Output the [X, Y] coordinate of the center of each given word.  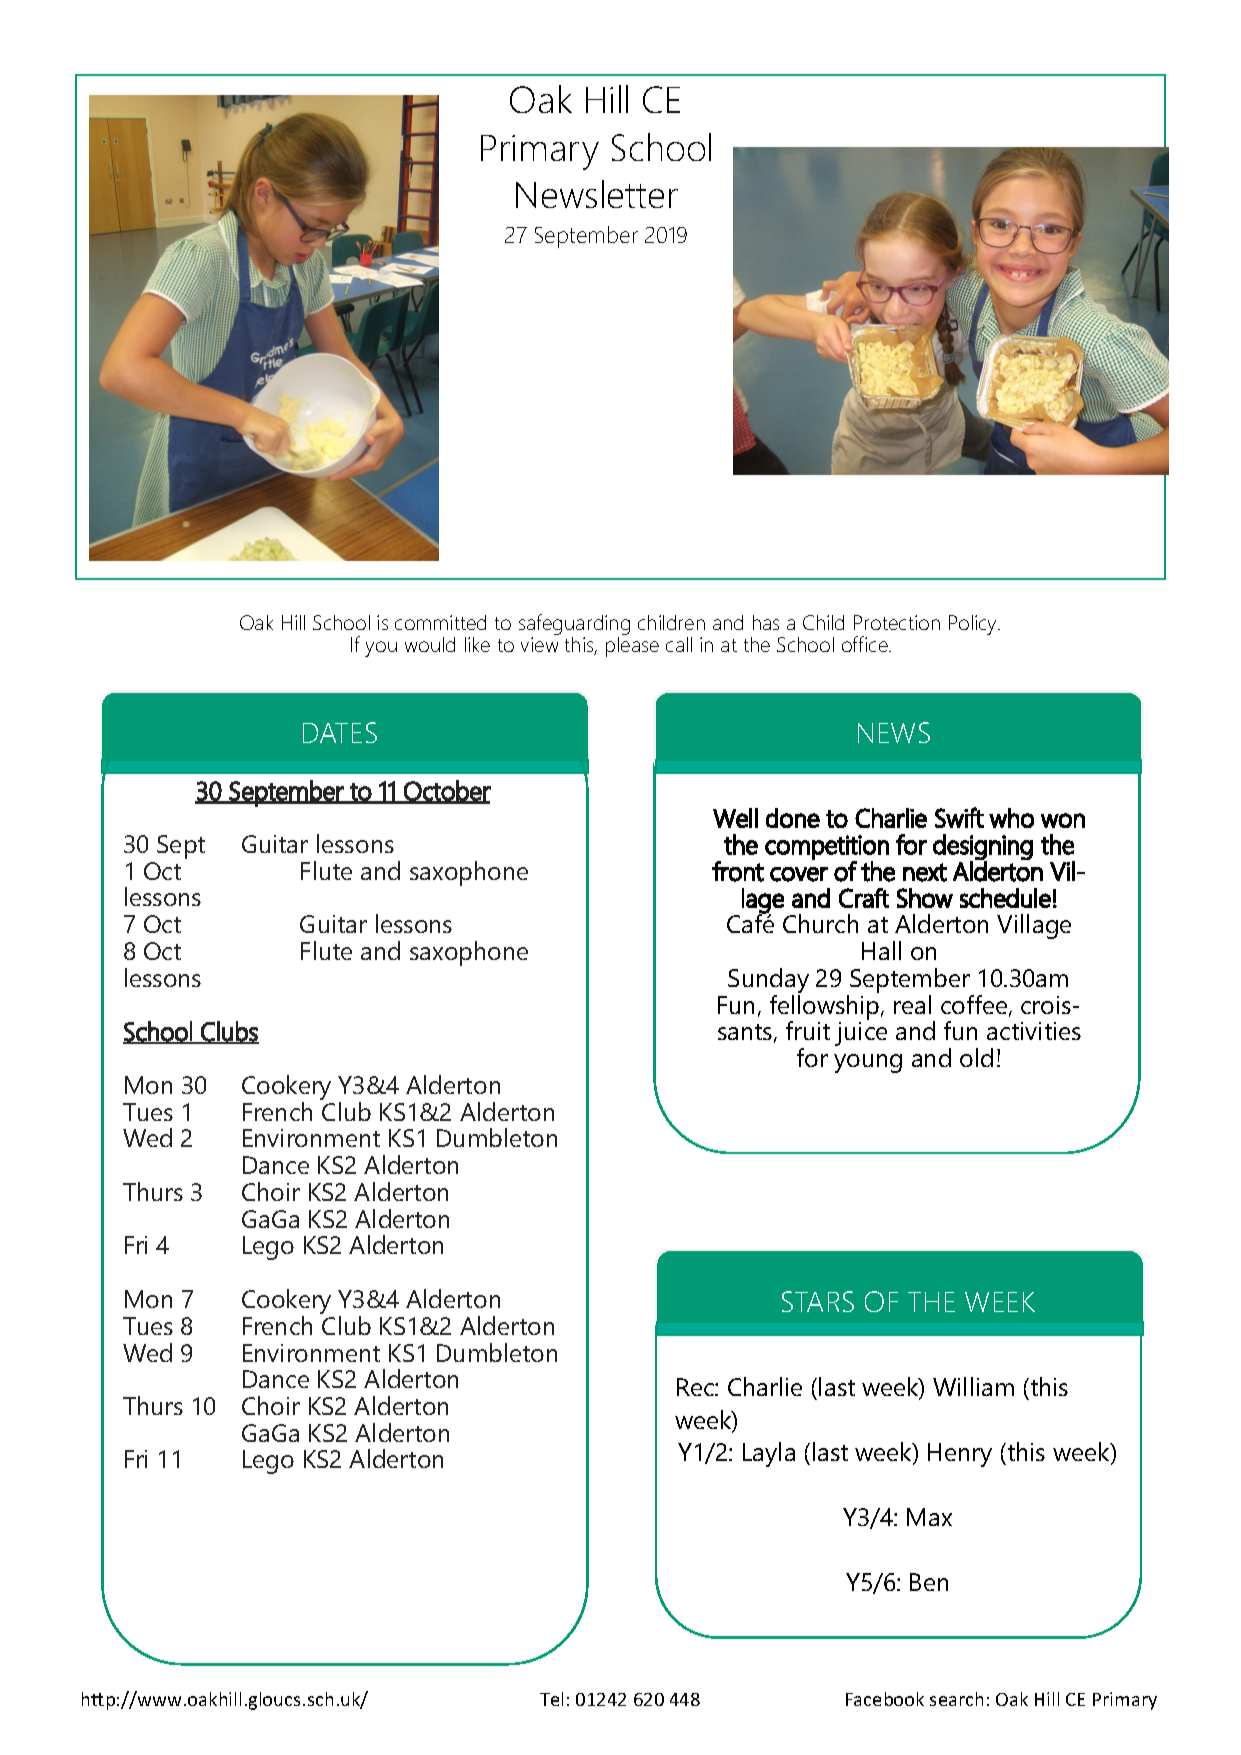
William [973, 1386]
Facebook [885, 1699]
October [446, 791]
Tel [551, 1699]
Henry [960, 1455]
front [738, 871]
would [430, 644]
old [976, 1057]
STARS [818, 1301]
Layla [769, 1454]
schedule [1005, 898]
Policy [974, 625]
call [679, 644]
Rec [696, 1387]
